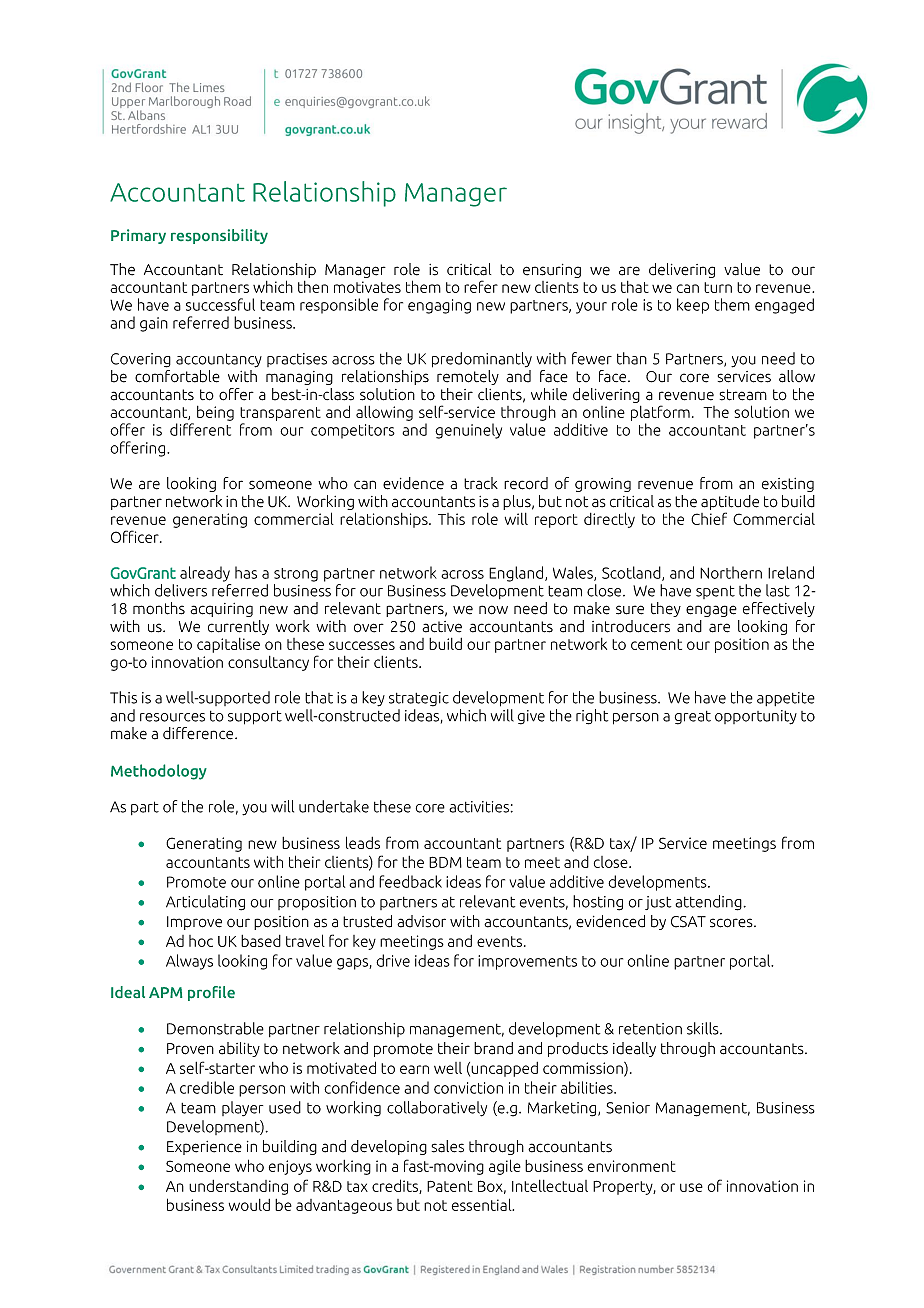  What do you see at coordinates (730, 502) in the screenshot?
I see `aptitude` at bounding box center [730, 502].
